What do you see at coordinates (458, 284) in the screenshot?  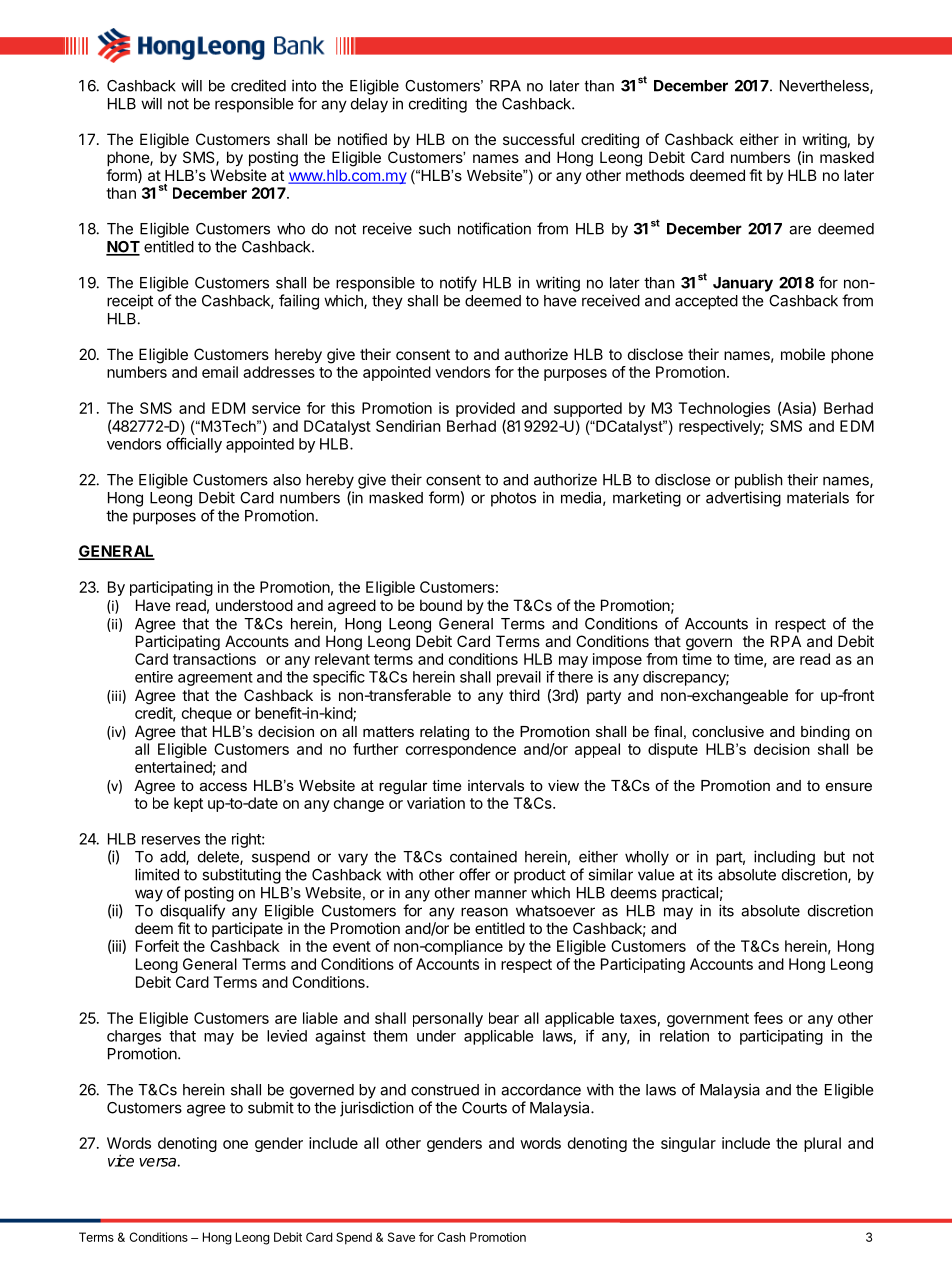 I see `notify` at bounding box center [458, 284].
